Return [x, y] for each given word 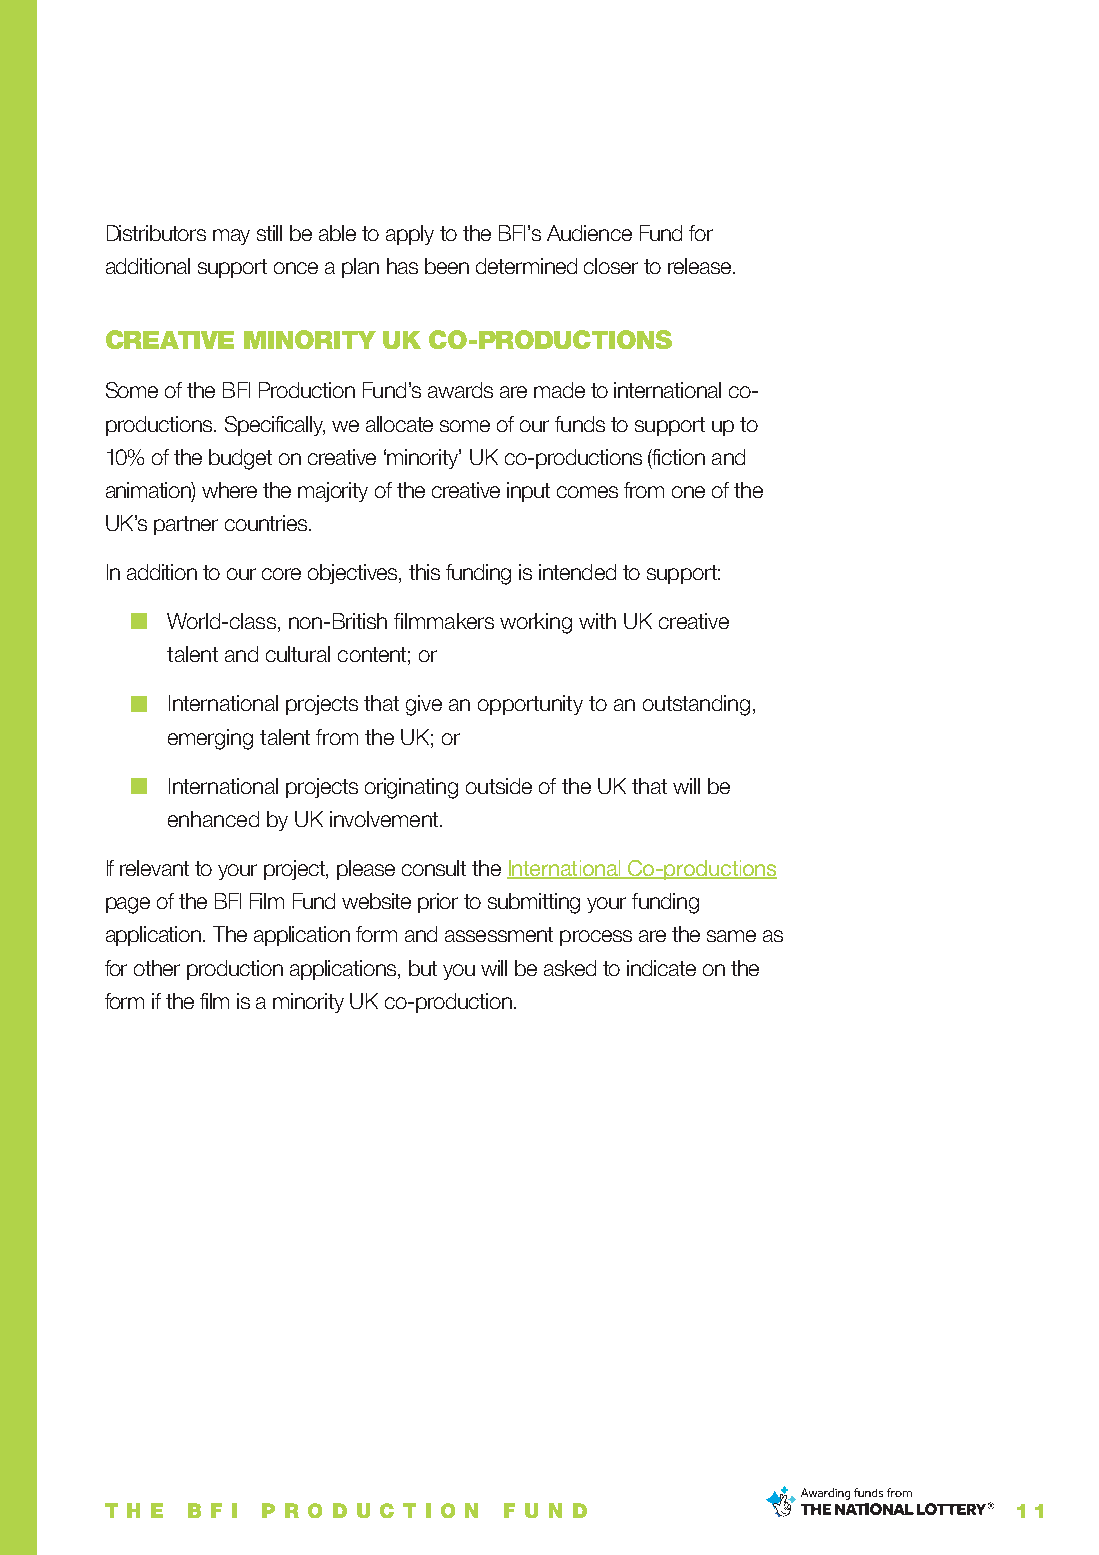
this [424, 572]
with [597, 621]
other [157, 968]
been [447, 266]
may [231, 237]
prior [438, 903]
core [281, 574]
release [701, 266]
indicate [661, 968]
